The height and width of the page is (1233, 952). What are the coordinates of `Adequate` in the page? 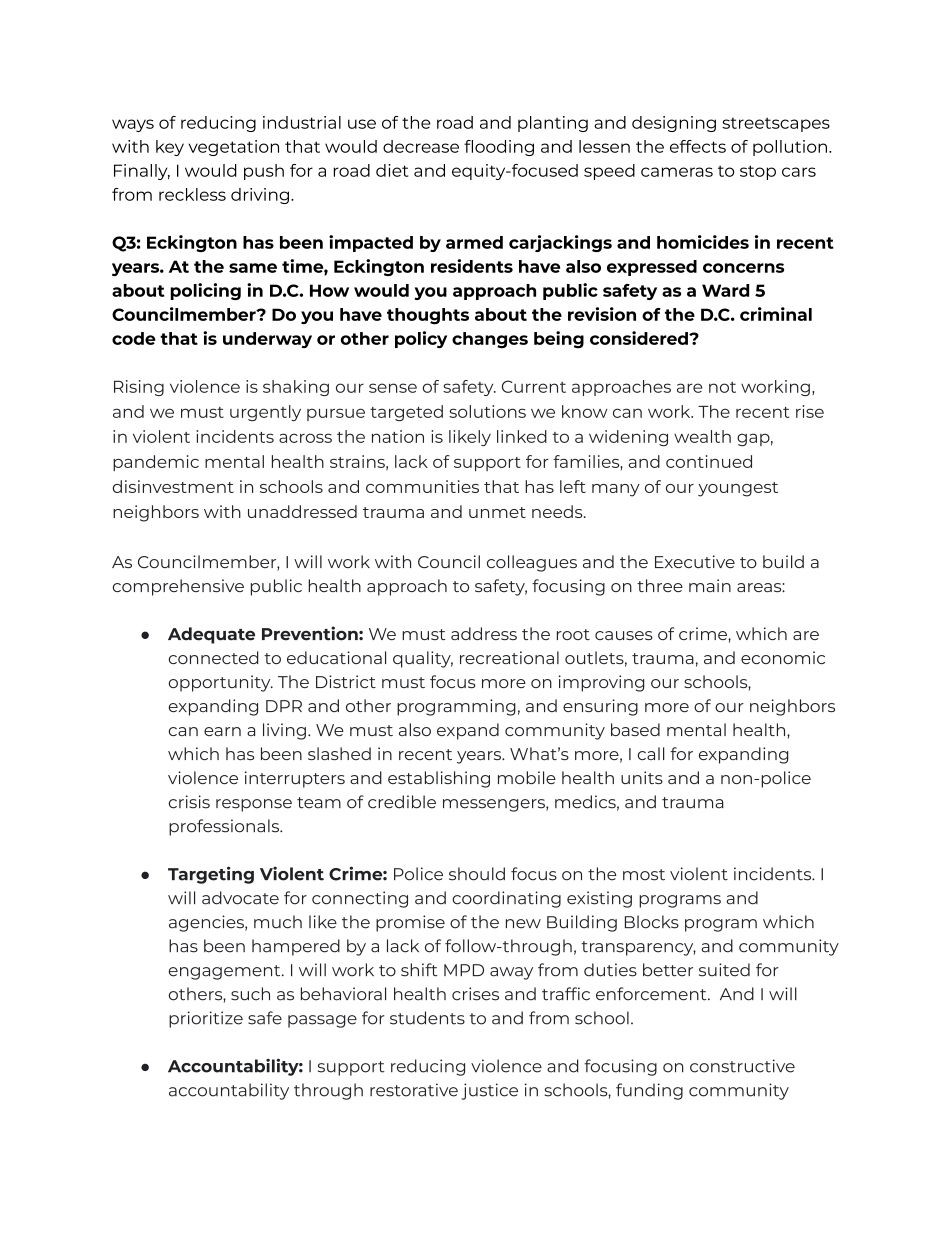 It's located at (211, 635).
